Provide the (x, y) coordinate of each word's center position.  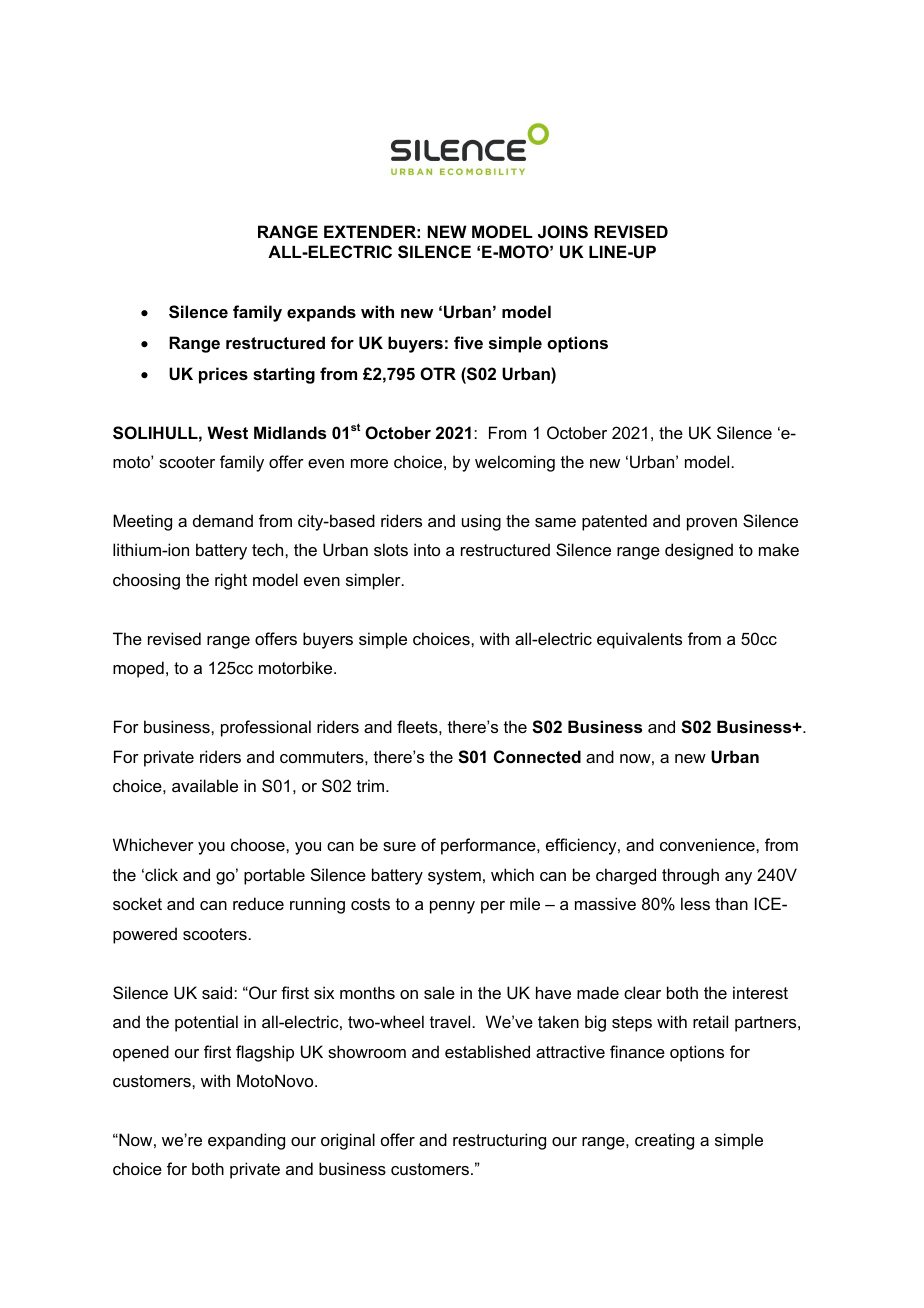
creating (664, 1141)
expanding (246, 1141)
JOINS (563, 232)
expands (321, 313)
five (468, 342)
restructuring (499, 1141)
